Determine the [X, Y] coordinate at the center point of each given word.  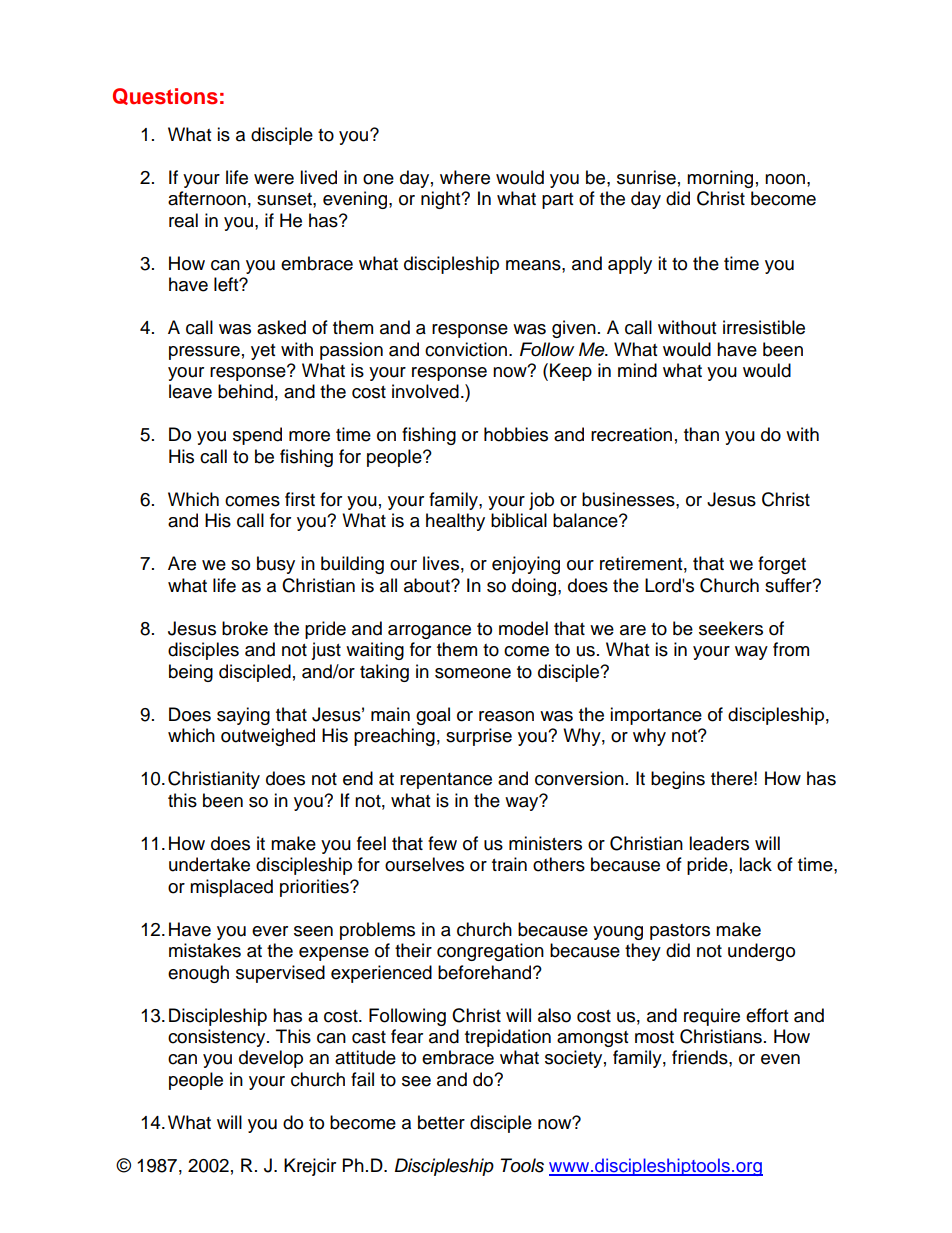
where [465, 177]
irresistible [764, 327]
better [441, 1122]
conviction [466, 349]
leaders [719, 843]
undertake [209, 864]
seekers [731, 628]
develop [271, 1059]
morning [720, 179]
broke [245, 628]
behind [245, 391]
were [274, 179]
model [523, 628]
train [509, 864]
